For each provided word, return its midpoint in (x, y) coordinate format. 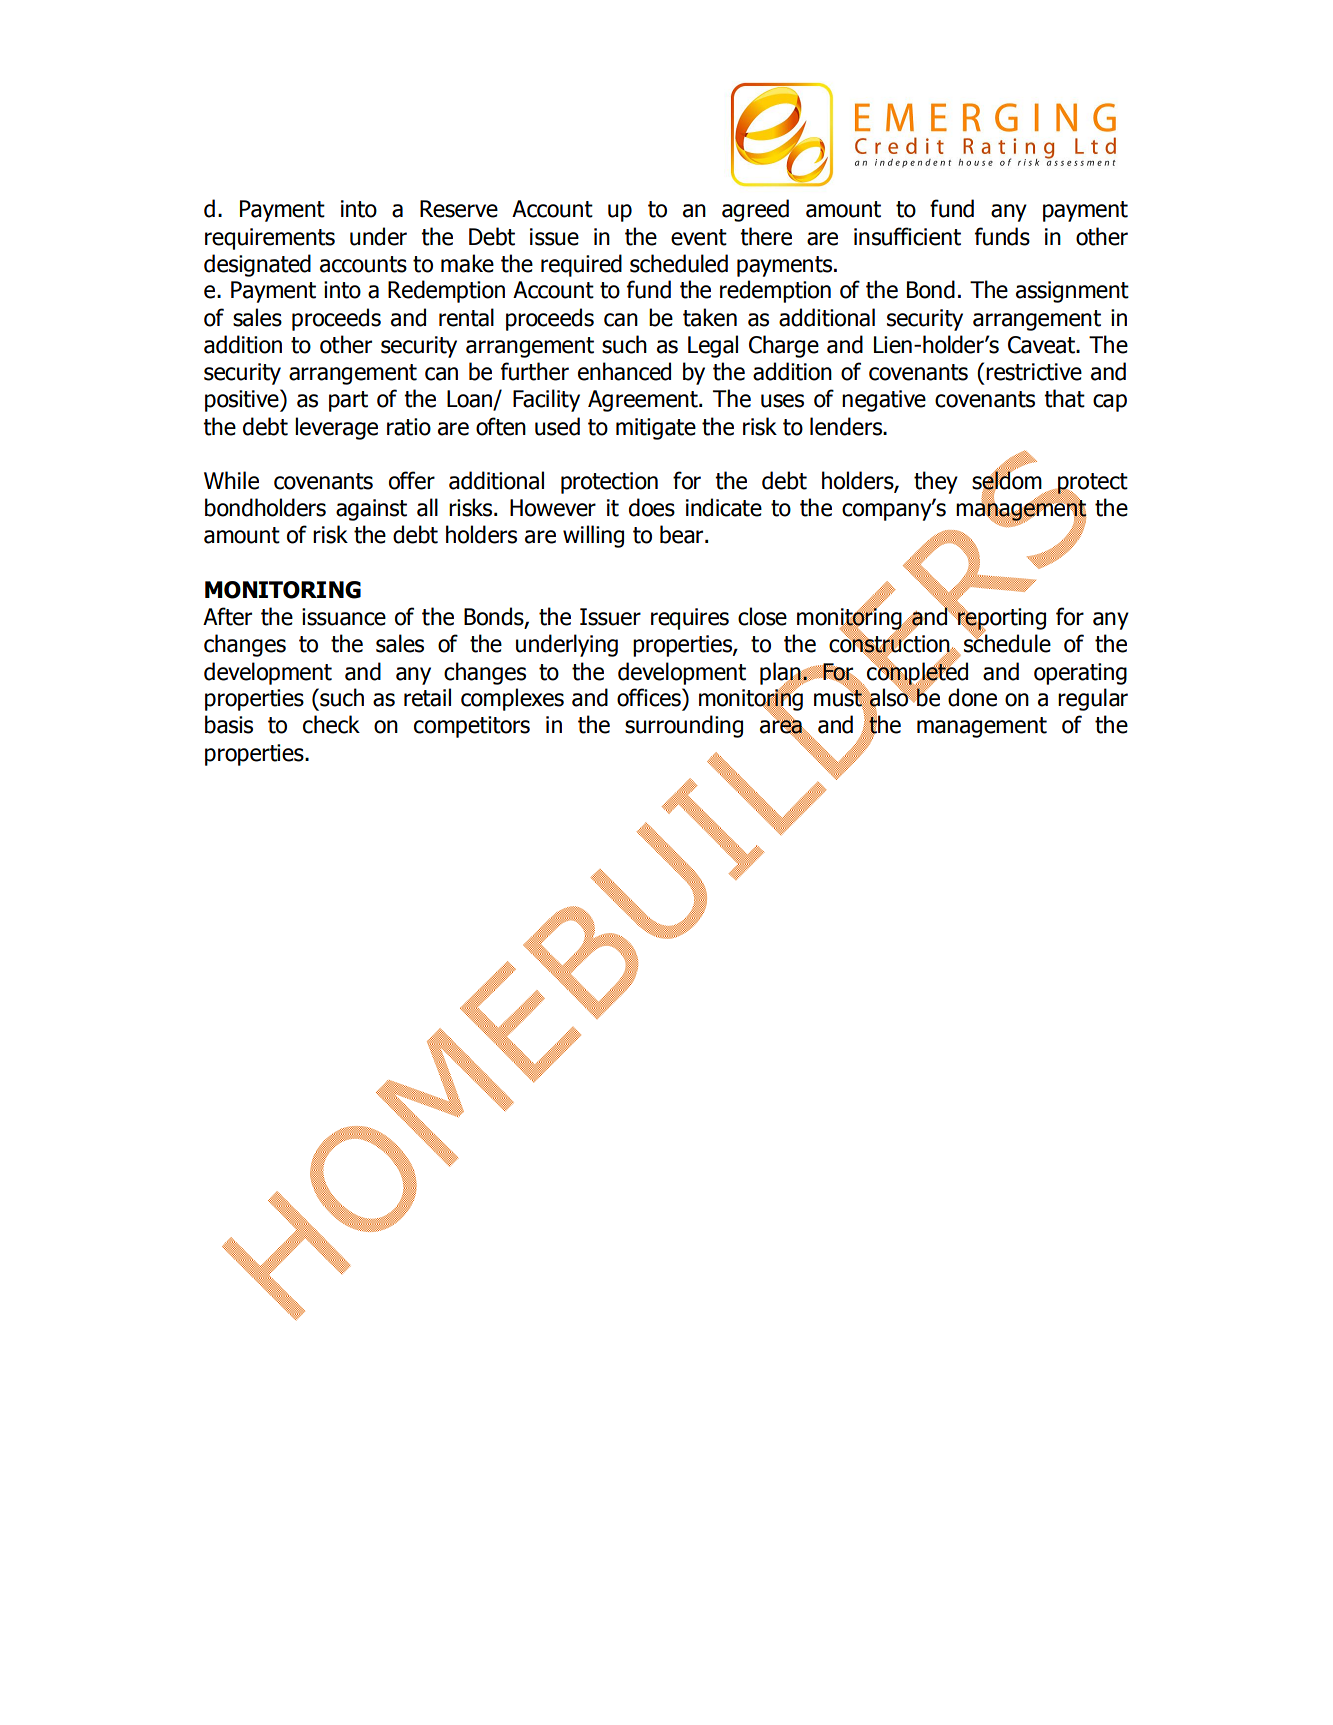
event (699, 237)
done (972, 697)
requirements (270, 239)
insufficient (907, 236)
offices (650, 697)
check (331, 724)
